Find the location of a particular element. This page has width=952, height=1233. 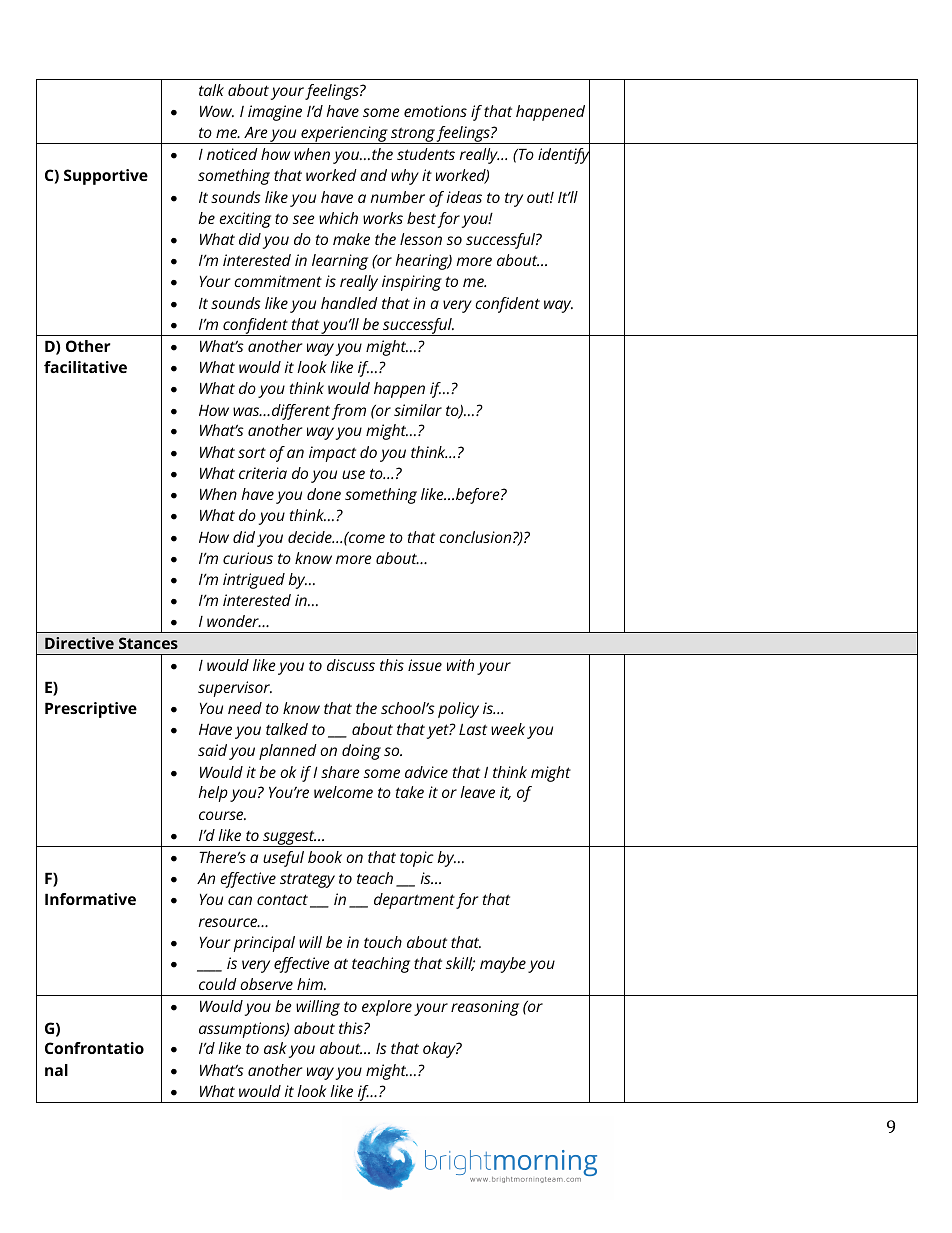

identify is located at coordinates (564, 156).
